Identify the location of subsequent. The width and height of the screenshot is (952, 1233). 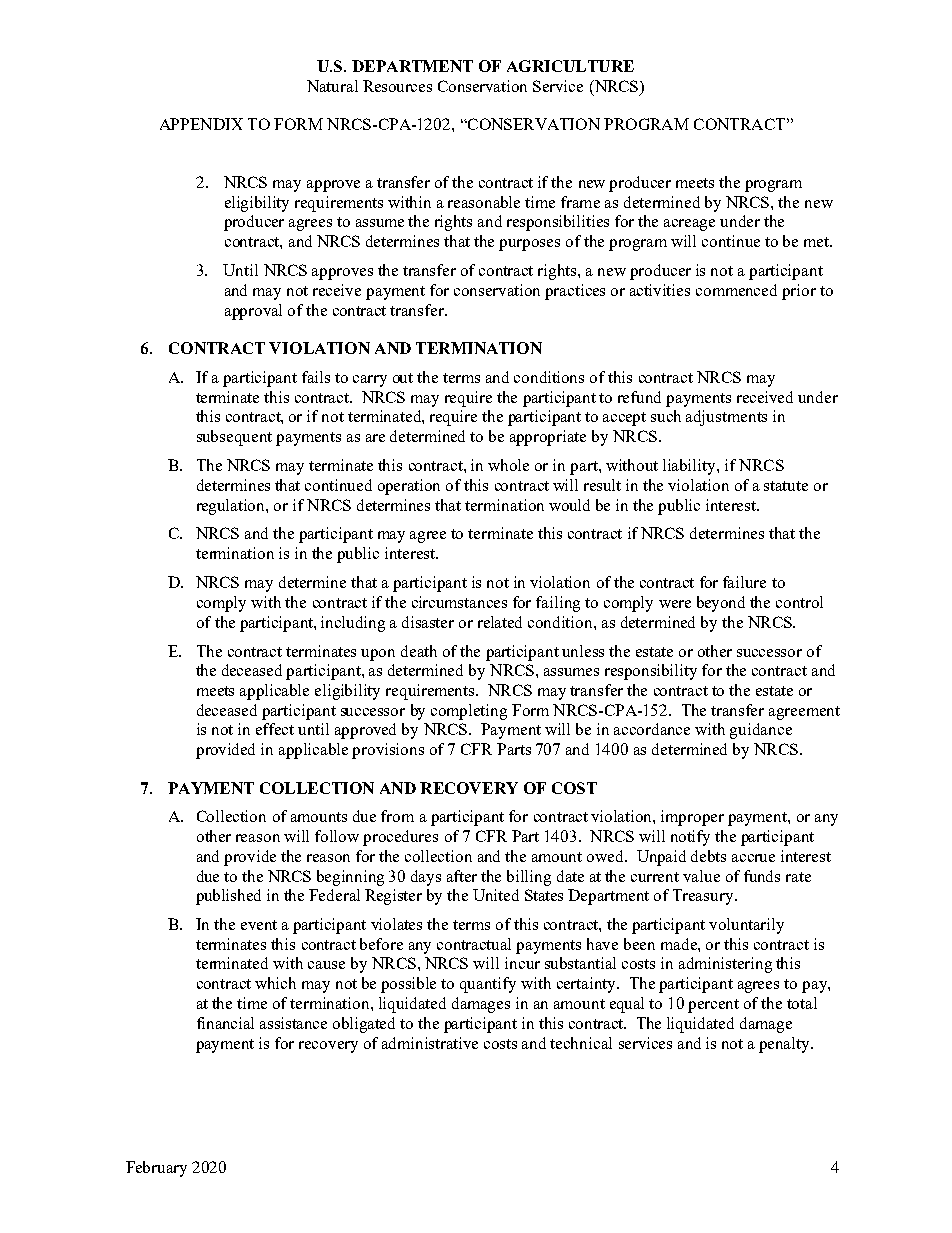
(234, 438).
